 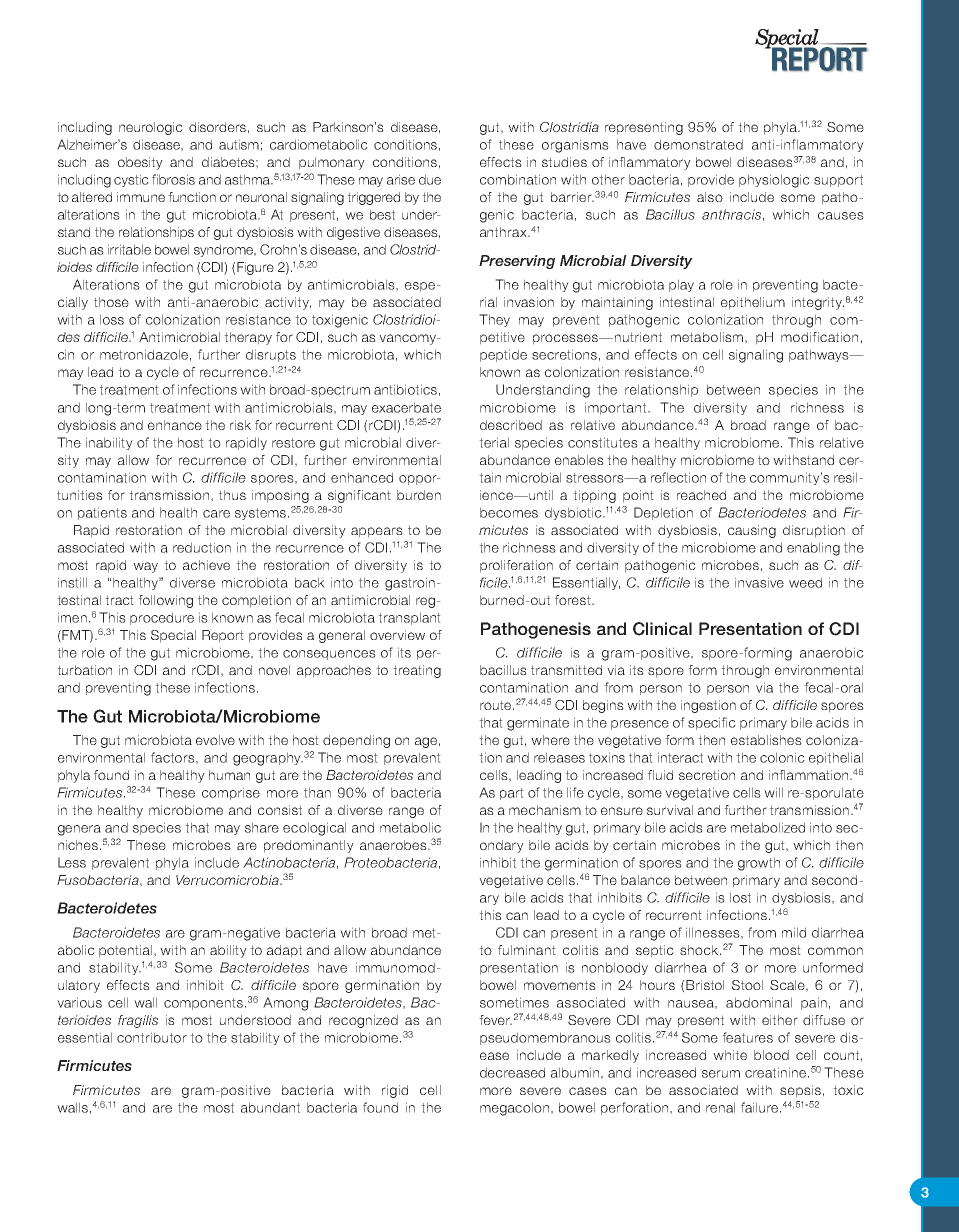 I want to click on fibrosis, so click(x=173, y=179).
